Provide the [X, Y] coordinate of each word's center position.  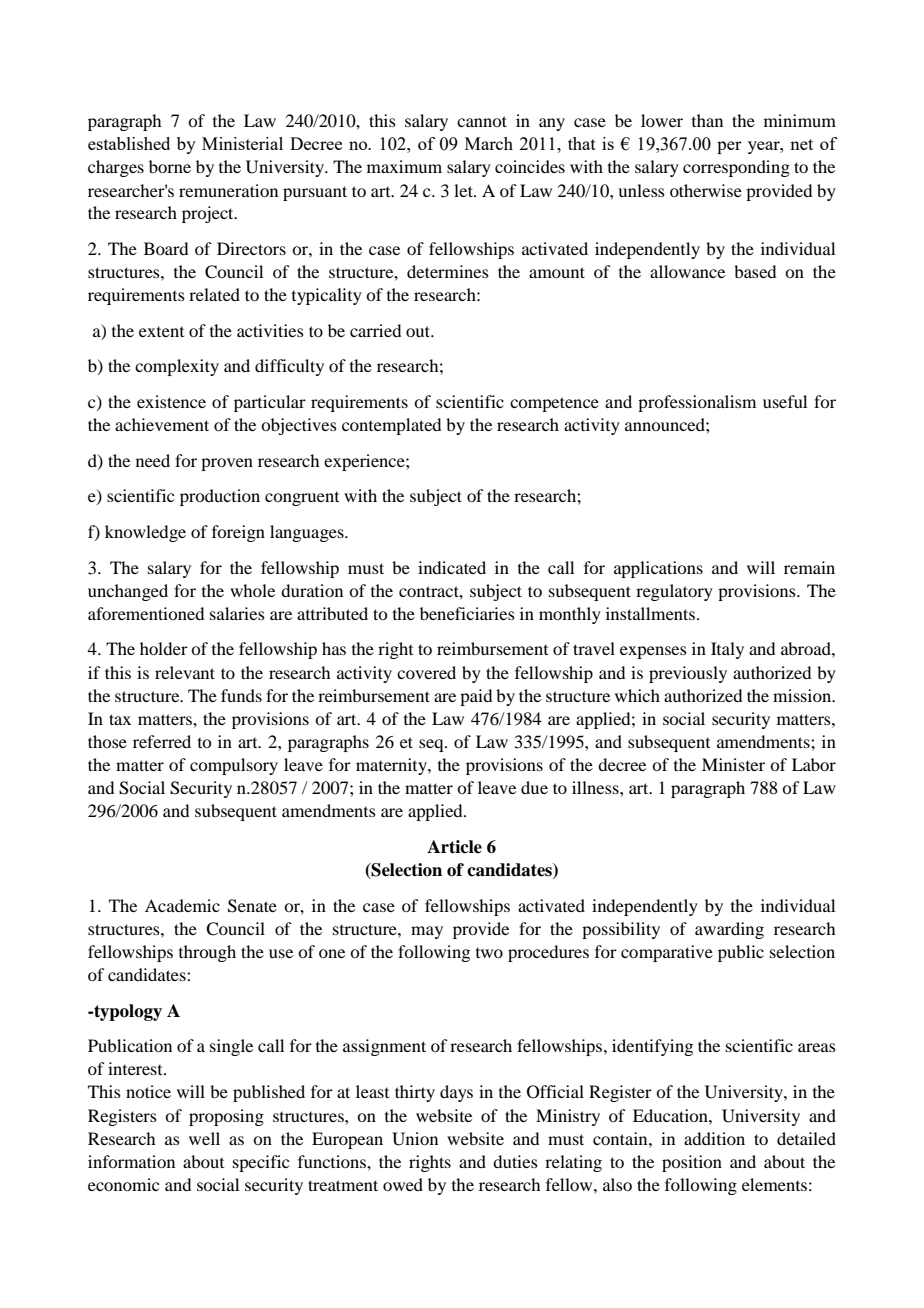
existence [171, 401]
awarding [729, 930]
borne [170, 166]
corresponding [736, 168]
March [489, 143]
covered [426, 672]
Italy [727, 650]
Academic [182, 905]
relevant [185, 672]
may [427, 932]
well [204, 1138]
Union [415, 1139]
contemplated [391, 426]
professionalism [697, 403]
